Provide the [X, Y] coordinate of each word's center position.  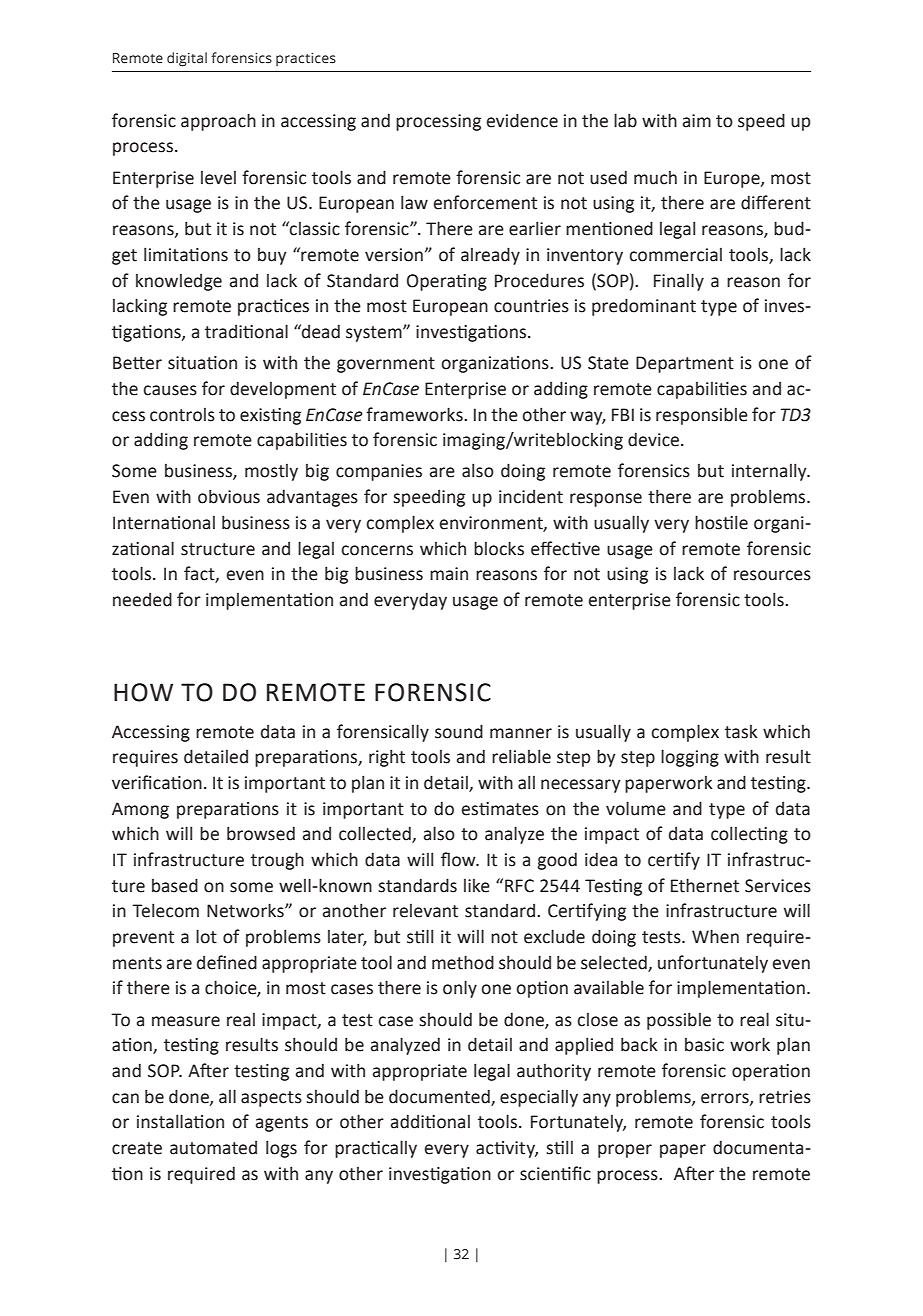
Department [685, 364]
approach [218, 122]
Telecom [165, 910]
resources [772, 575]
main [449, 574]
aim [697, 121]
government [386, 365]
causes [170, 390]
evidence [522, 120]
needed [142, 599]
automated [213, 1148]
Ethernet [705, 885]
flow [459, 859]
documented [440, 1097]
